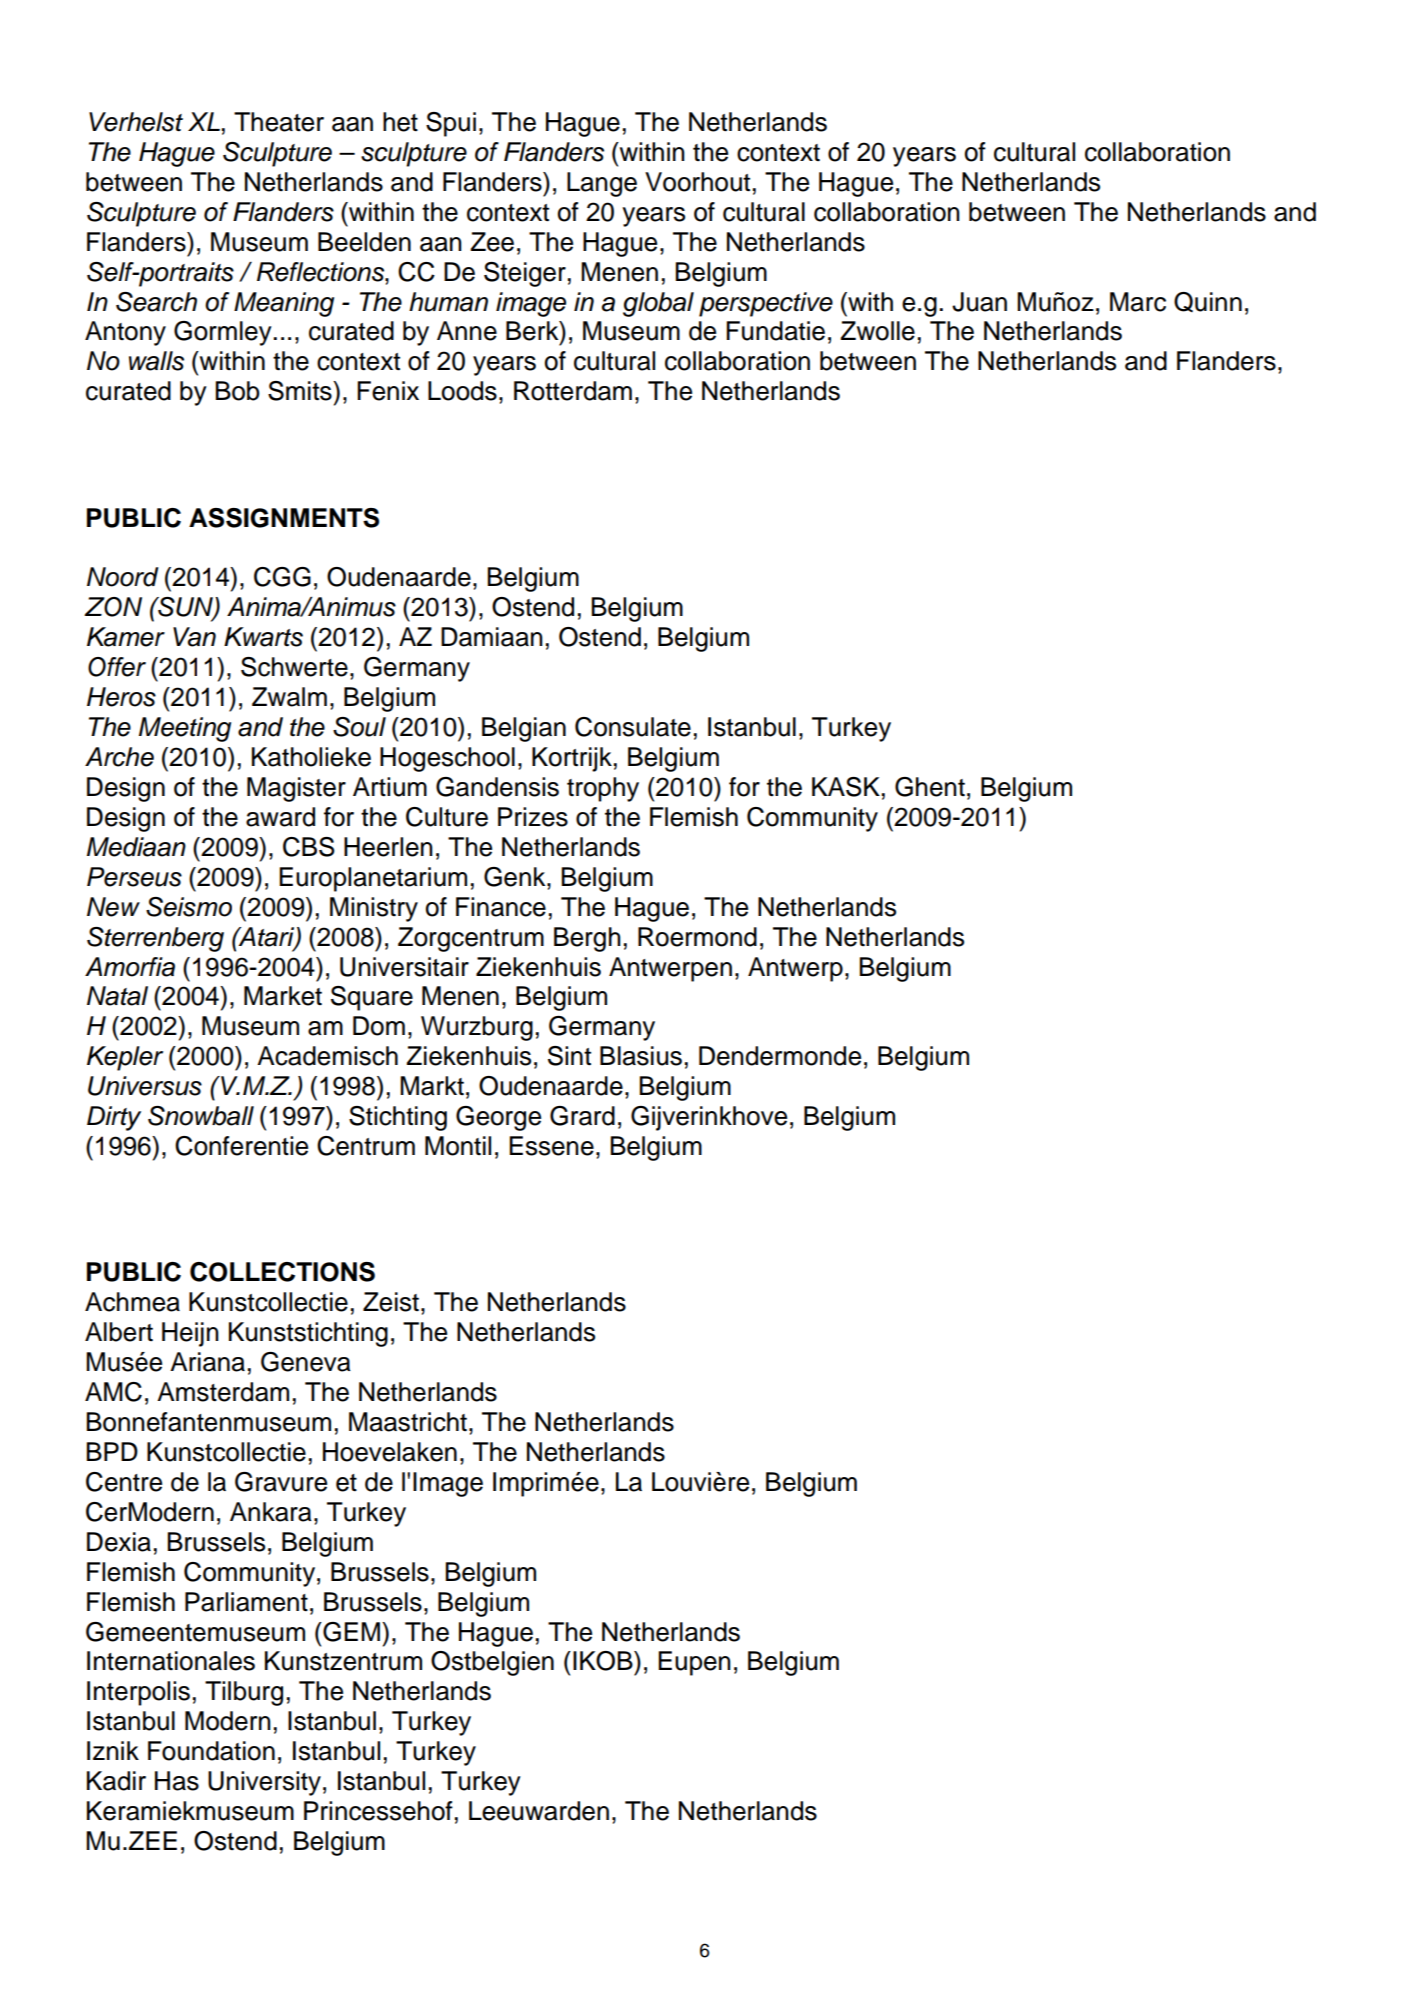 This page has width=1409, height=1993. I want to click on University, so click(264, 1783).
